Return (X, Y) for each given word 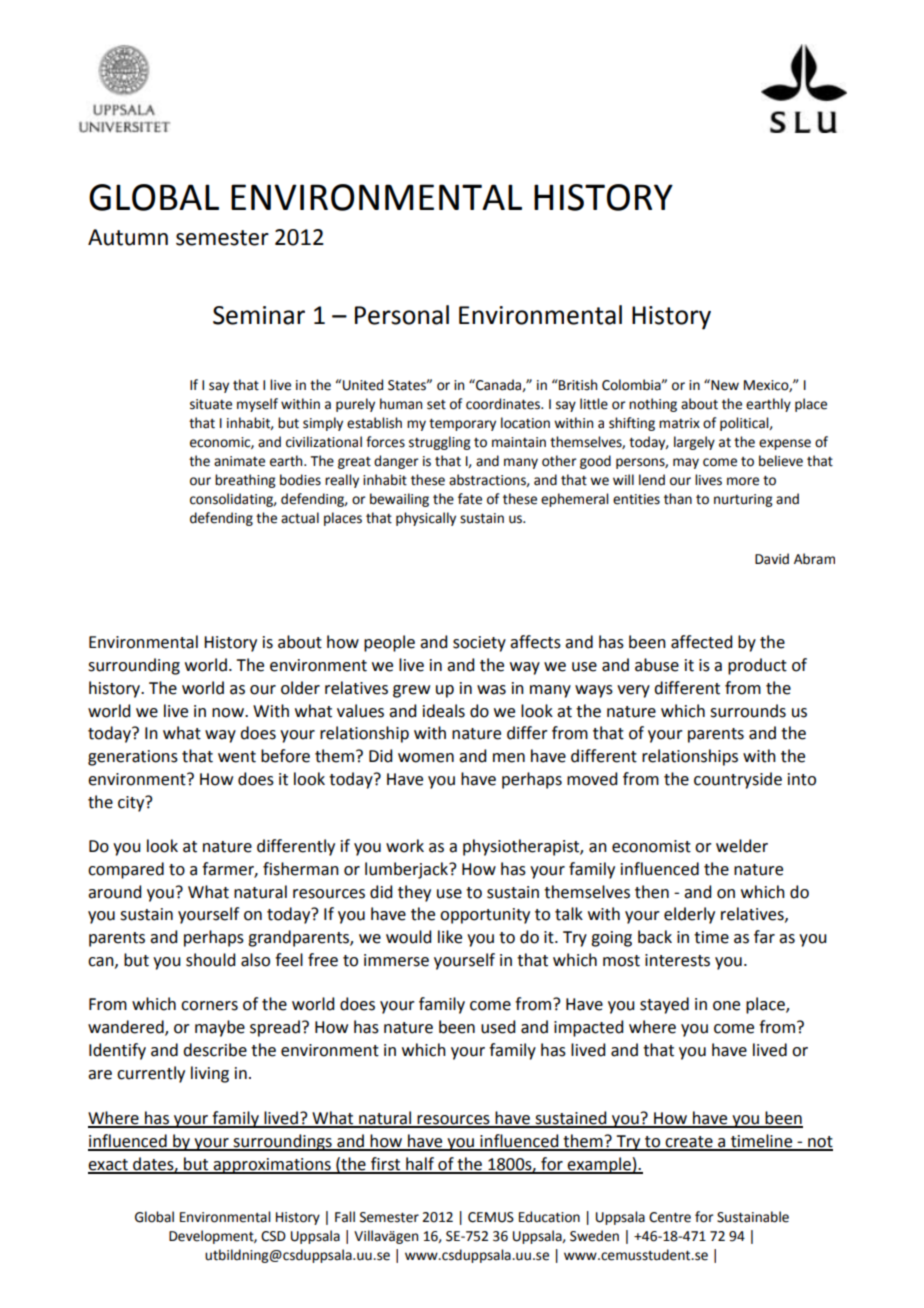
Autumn (128, 237)
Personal (402, 315)
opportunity (485, 916)
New (724, 385)
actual (300, 518)
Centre (670, 1217)
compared (126, 870)
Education (549, 1217)
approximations (272, 1166)
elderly (689, 915)
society (479, 644)
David (772, 559)
